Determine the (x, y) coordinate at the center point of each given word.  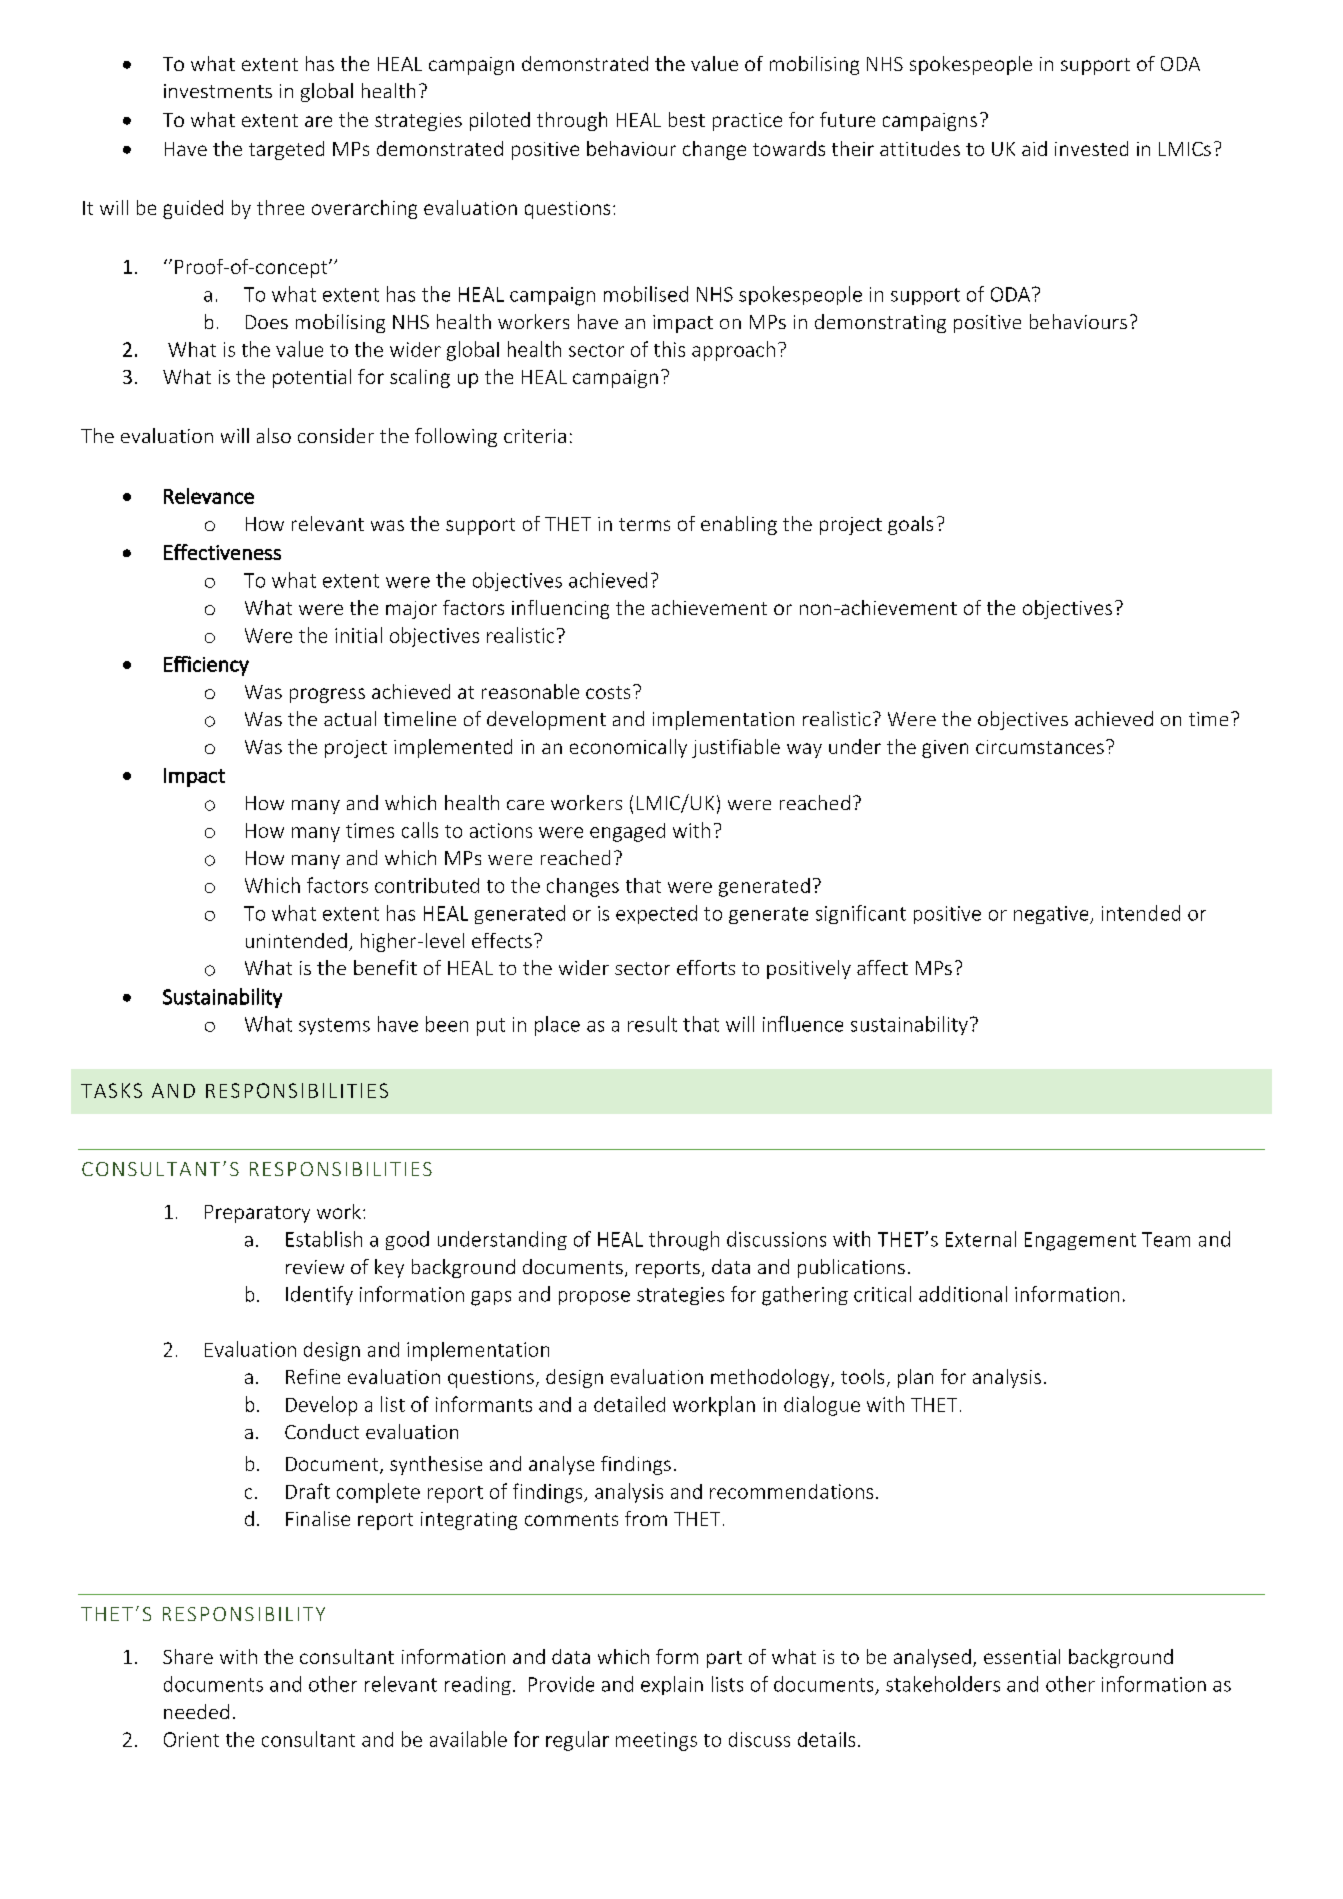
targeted (286, 150)
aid (1034, 148)
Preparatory (257, 1214)
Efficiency (206, 666)
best (687, 119)
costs (608, 692)
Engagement (1080, 1241)
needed (196, 1711)
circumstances (1040, 747)
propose (594, 1298)
